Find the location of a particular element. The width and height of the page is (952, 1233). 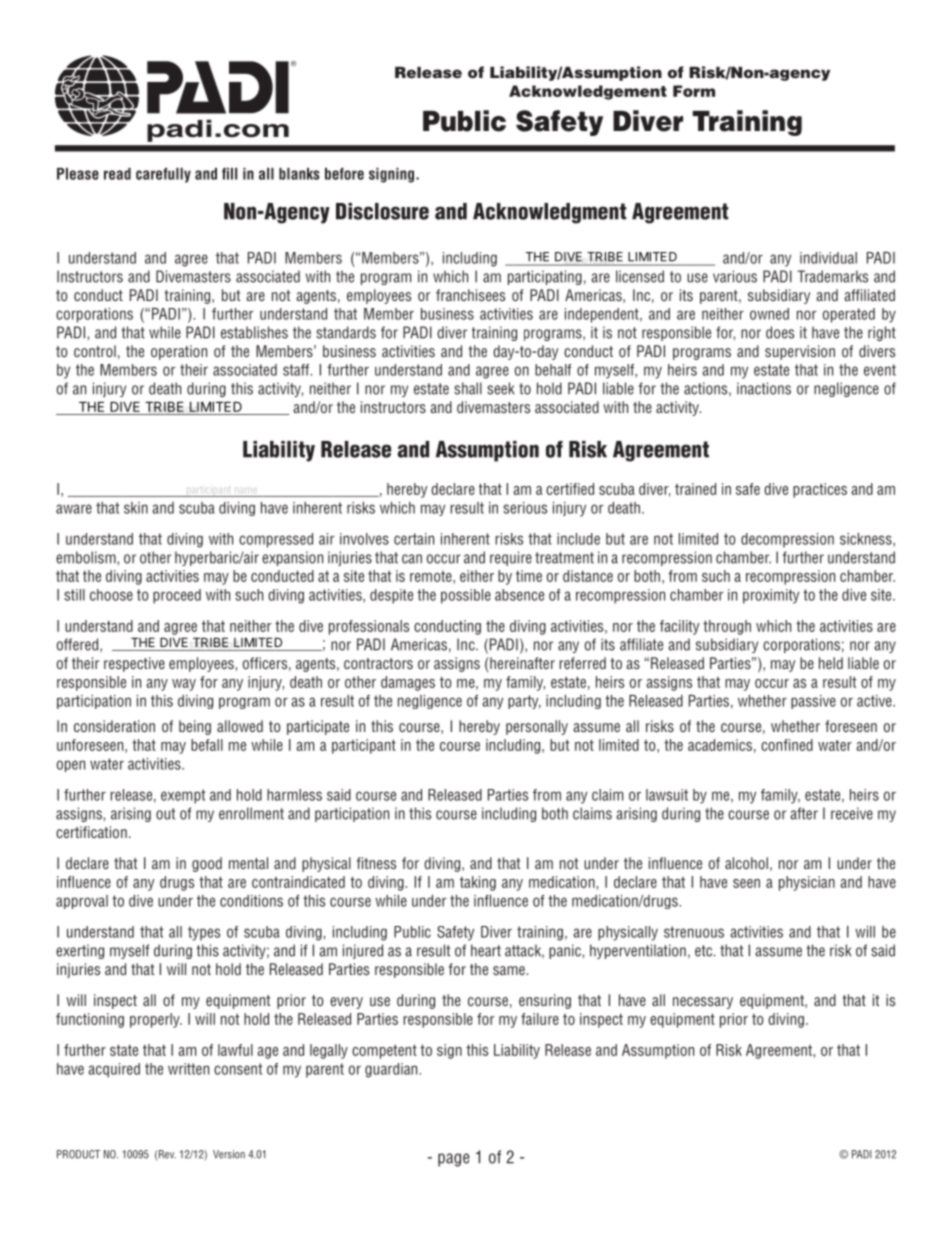

Acknowledgement is located at coordinates (588, 92).
